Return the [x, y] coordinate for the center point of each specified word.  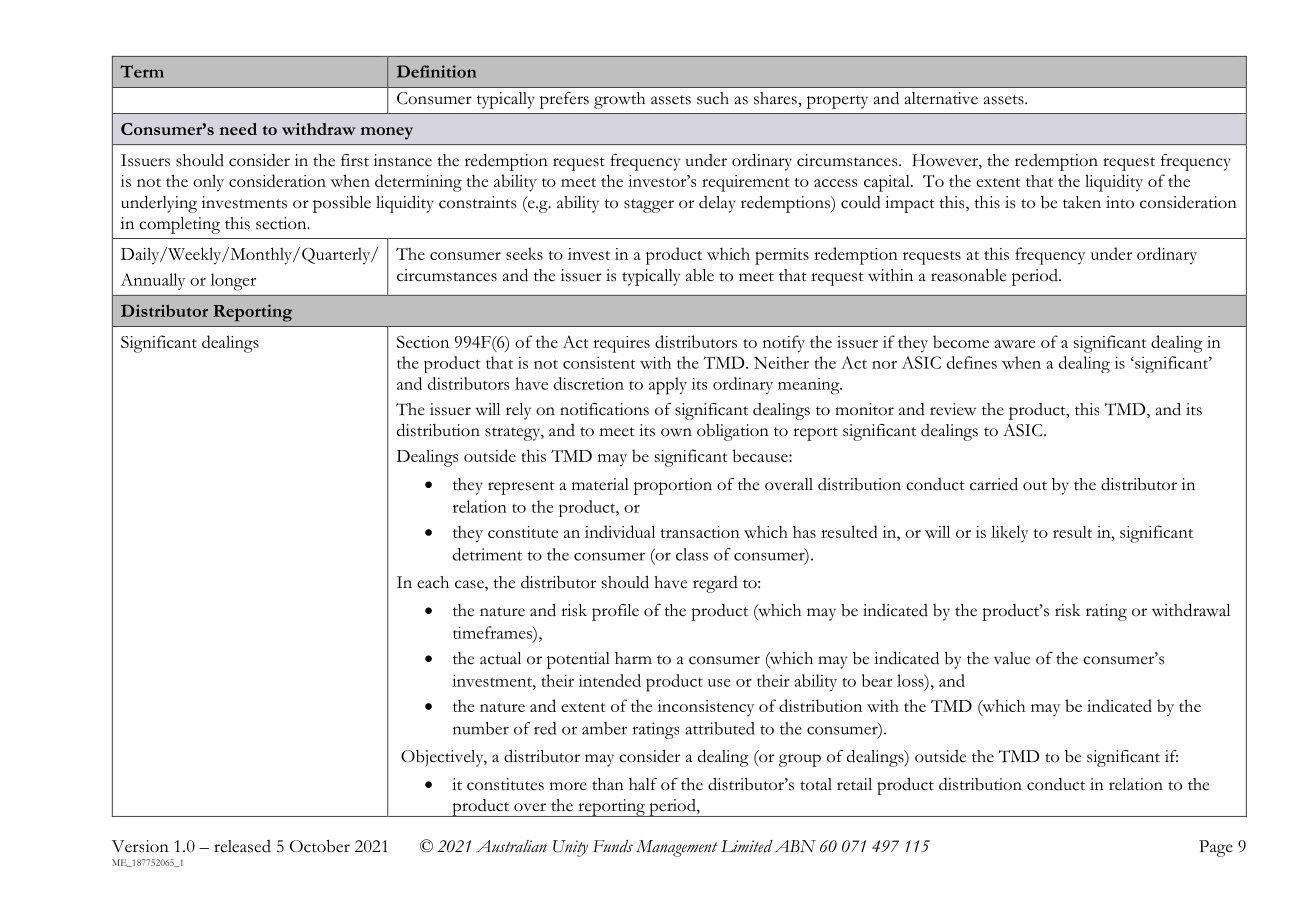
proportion [673, 486]
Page [1216, 848]
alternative [941, 98]
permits [782, 256]
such [713, 98]
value [1012, 658]
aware [1015, 344]
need [238, 129]
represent [521, 488]
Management [676, 848]
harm [633, 658]
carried [994, 484]
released [242, 846]
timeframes [493, 632]
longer [233, 282]
